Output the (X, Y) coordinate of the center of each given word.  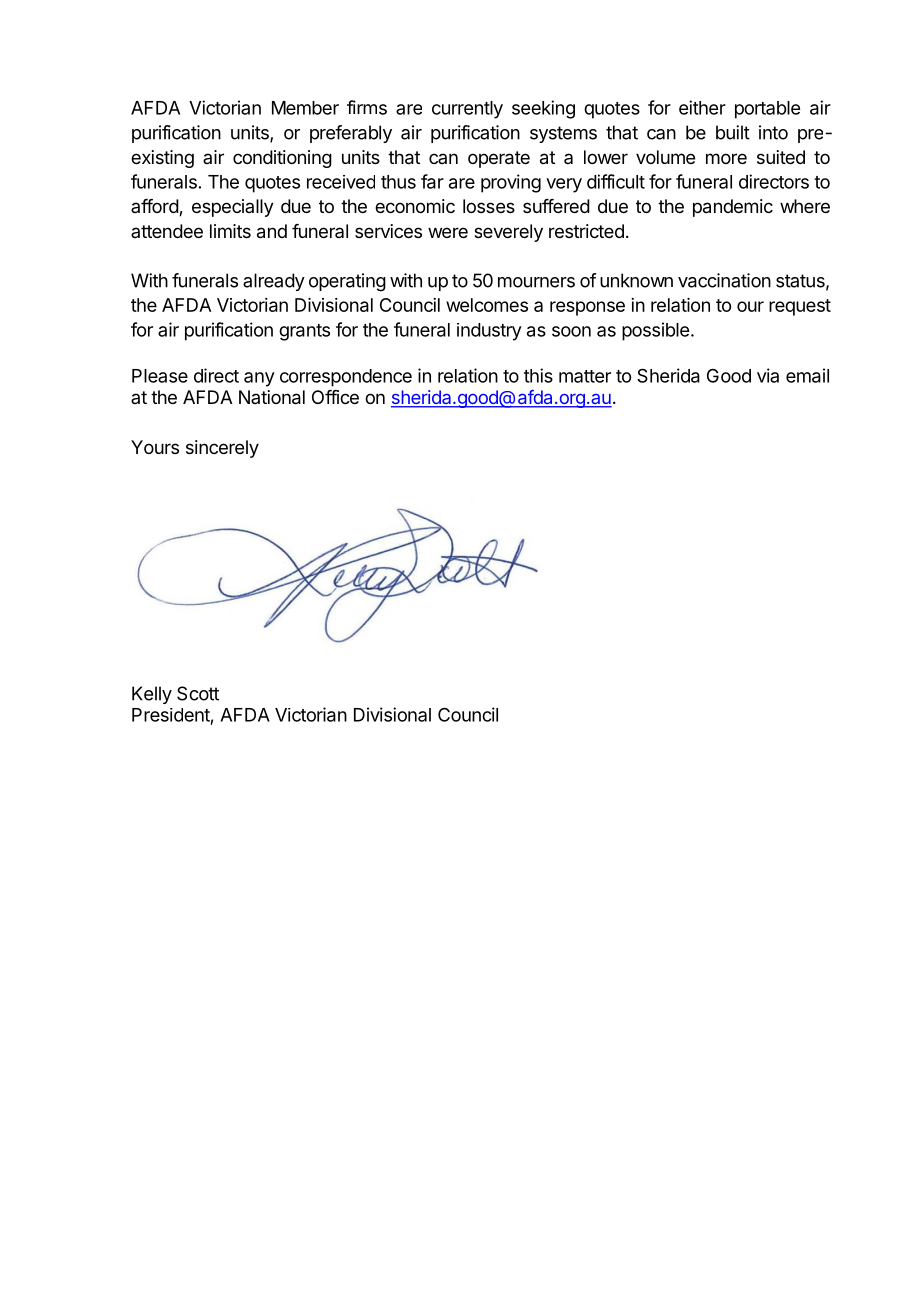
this (538, 375)
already (274, 282)
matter (585, 376)
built (733, 132)
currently (467, 110)
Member (305, 108)
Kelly (152, 695)
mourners (536, 282)
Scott (198, 693)
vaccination (724, 280)
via (768, 375)
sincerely (222, 449)
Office (335, 397)
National (272, 397)
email (807, 375)
